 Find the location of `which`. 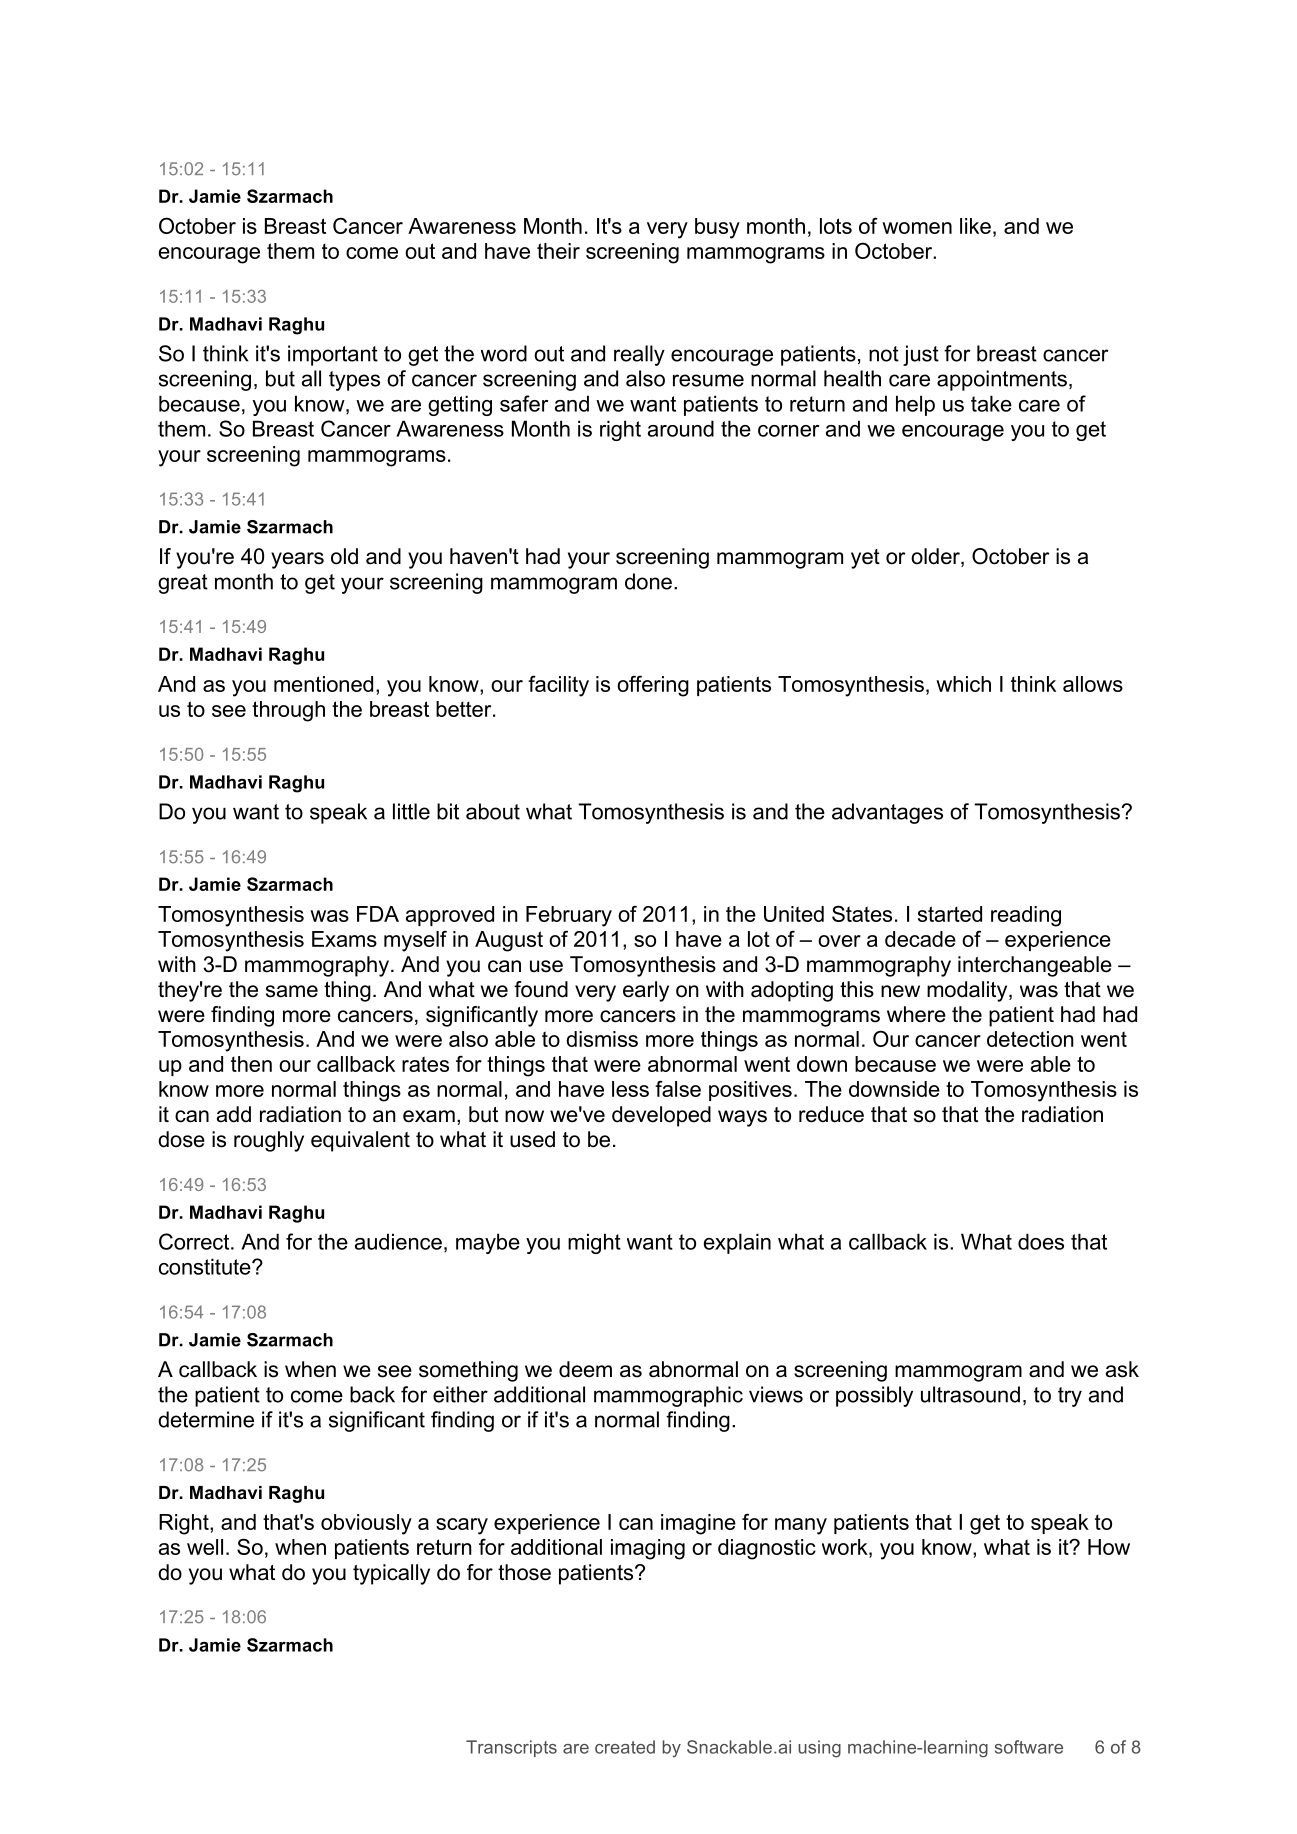

which is located at coordinates (963, 684).
